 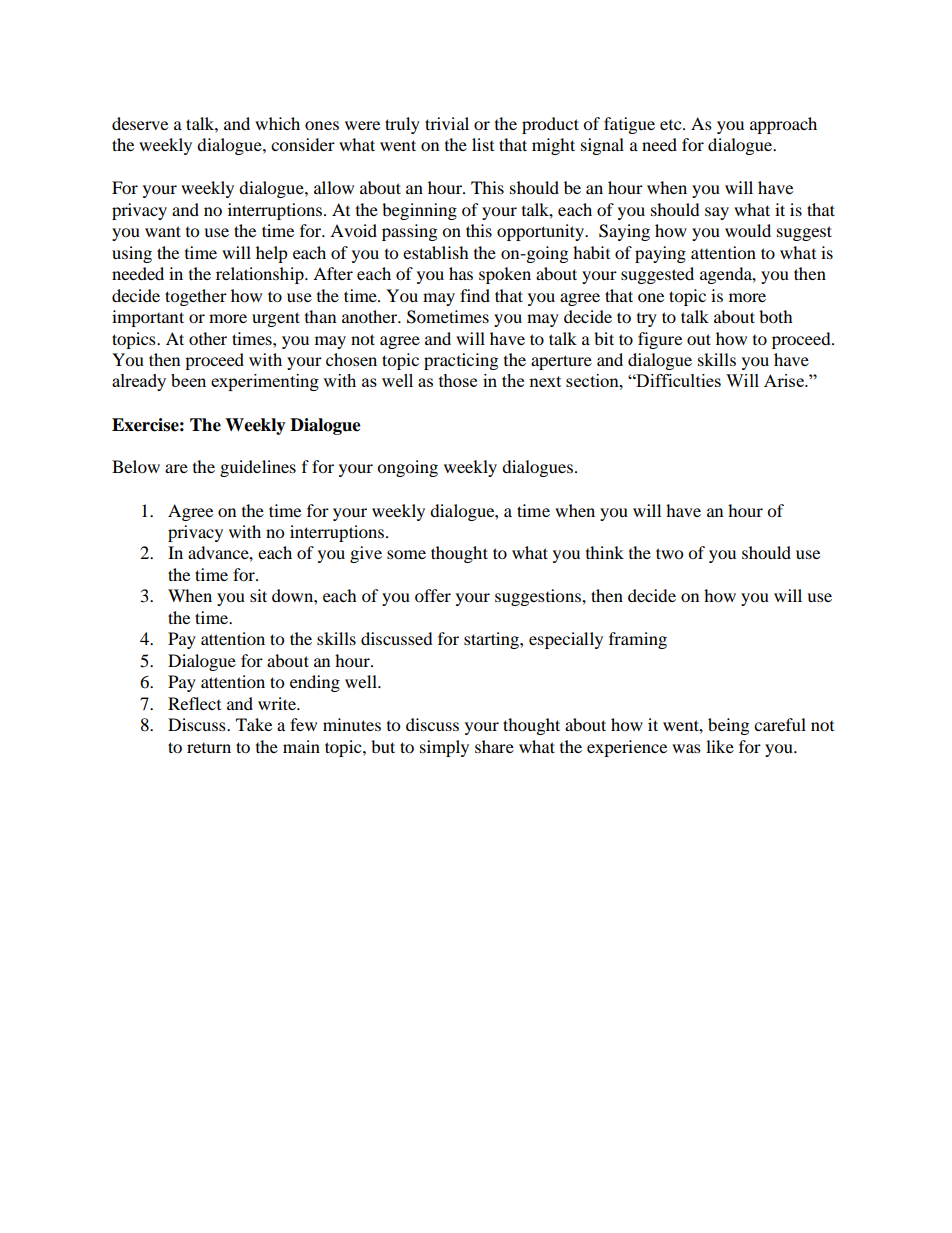 What do you see at coordinates (475, 295) in the document?
I see `find` at bounding box center [475, 295].
